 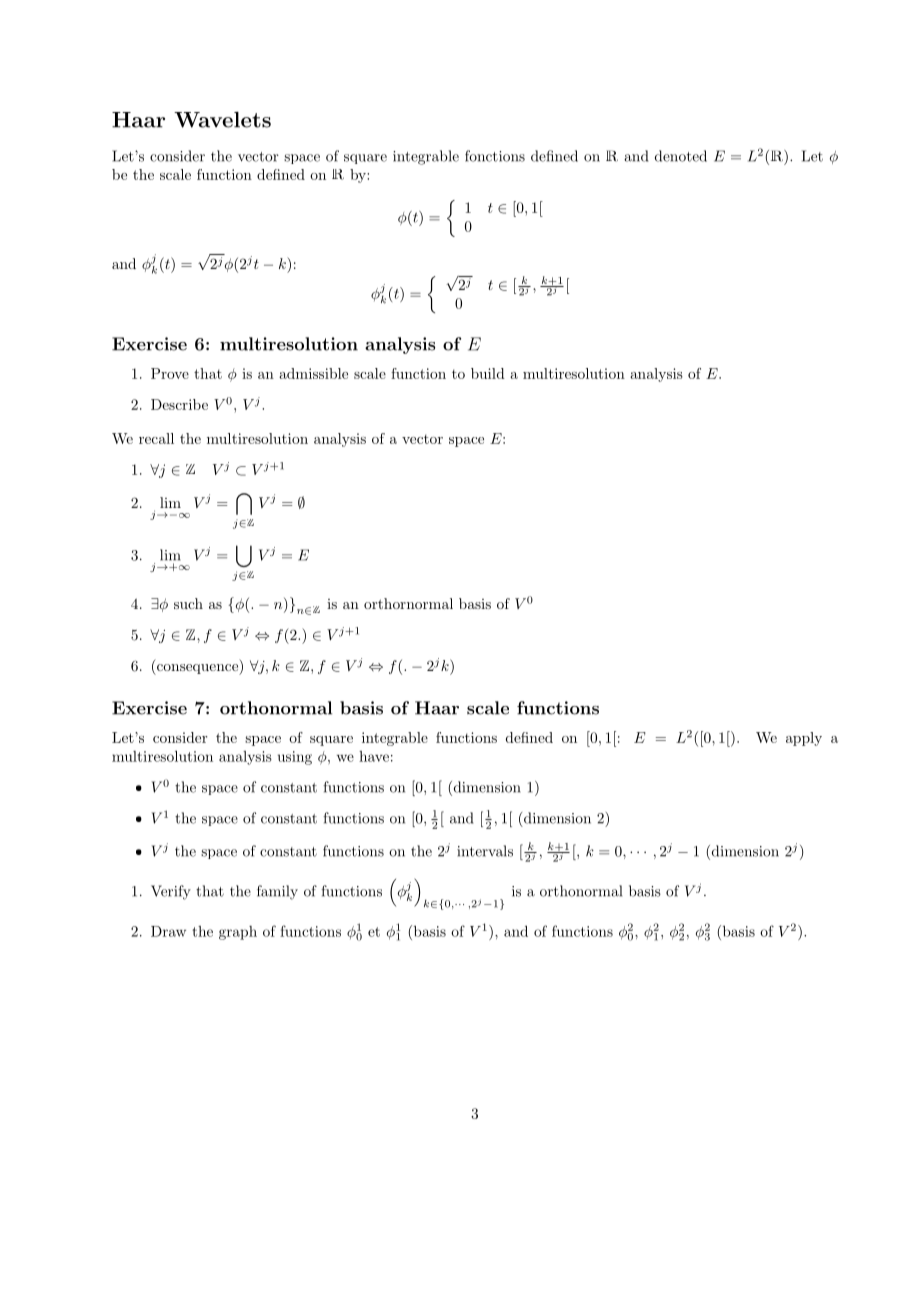 I want to click on Describe, so click(x=179, y=404).
